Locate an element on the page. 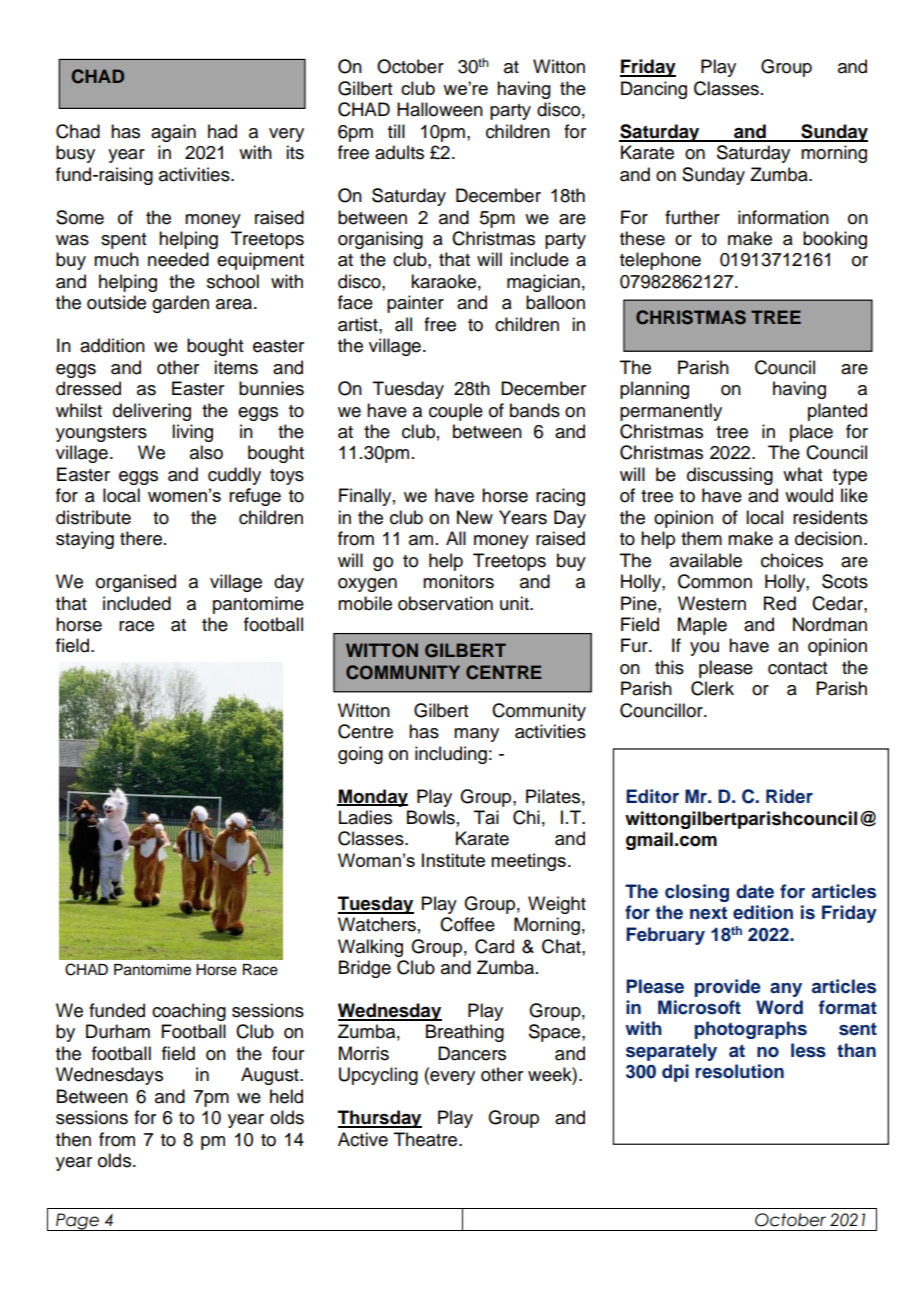  discussing is located at coordinates (730, 476).
